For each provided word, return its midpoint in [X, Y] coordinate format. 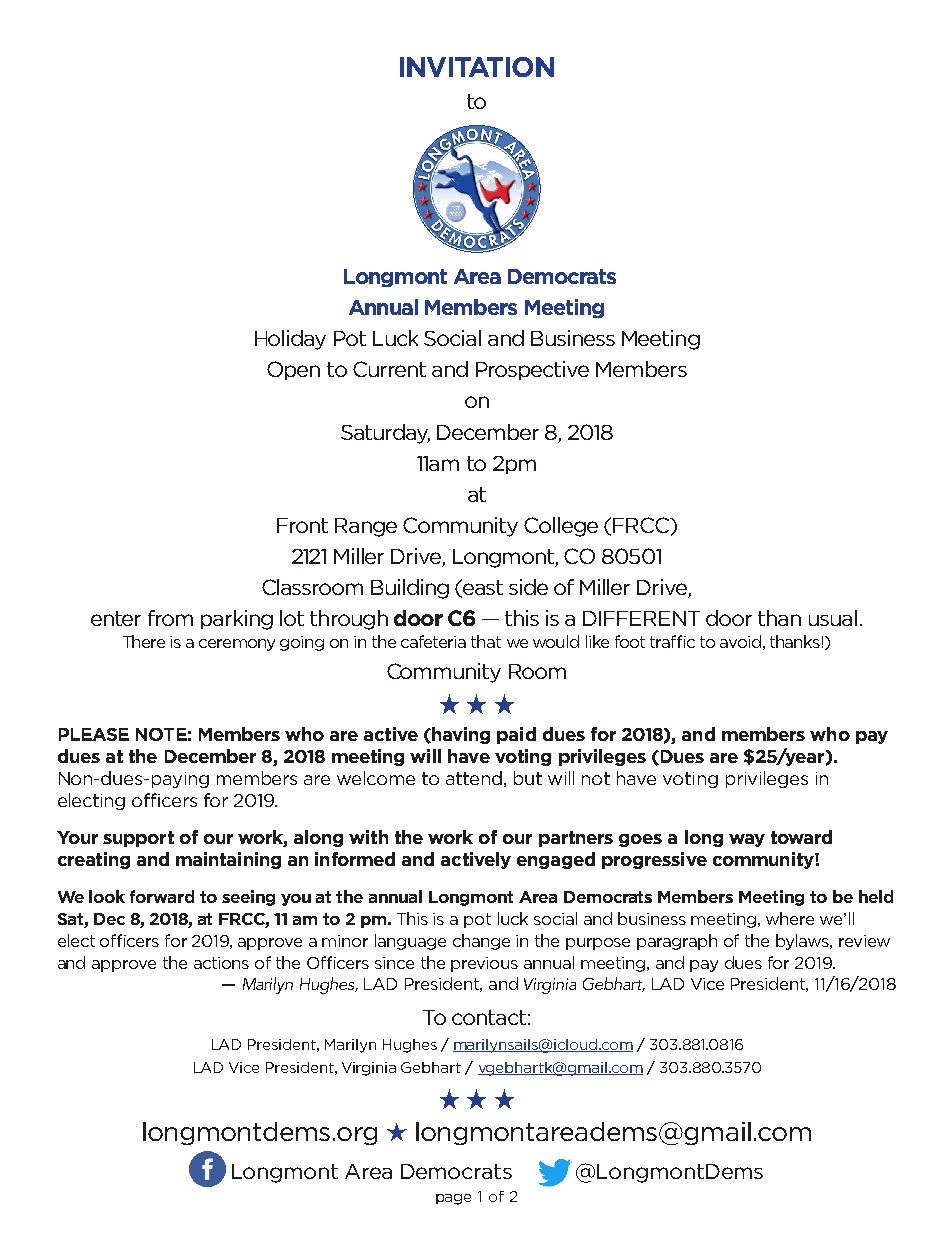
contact [489, 1017]
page [453, 1199]
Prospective [532, 370]
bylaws [804, 942]
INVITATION [477, 67]
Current [389, 369]
